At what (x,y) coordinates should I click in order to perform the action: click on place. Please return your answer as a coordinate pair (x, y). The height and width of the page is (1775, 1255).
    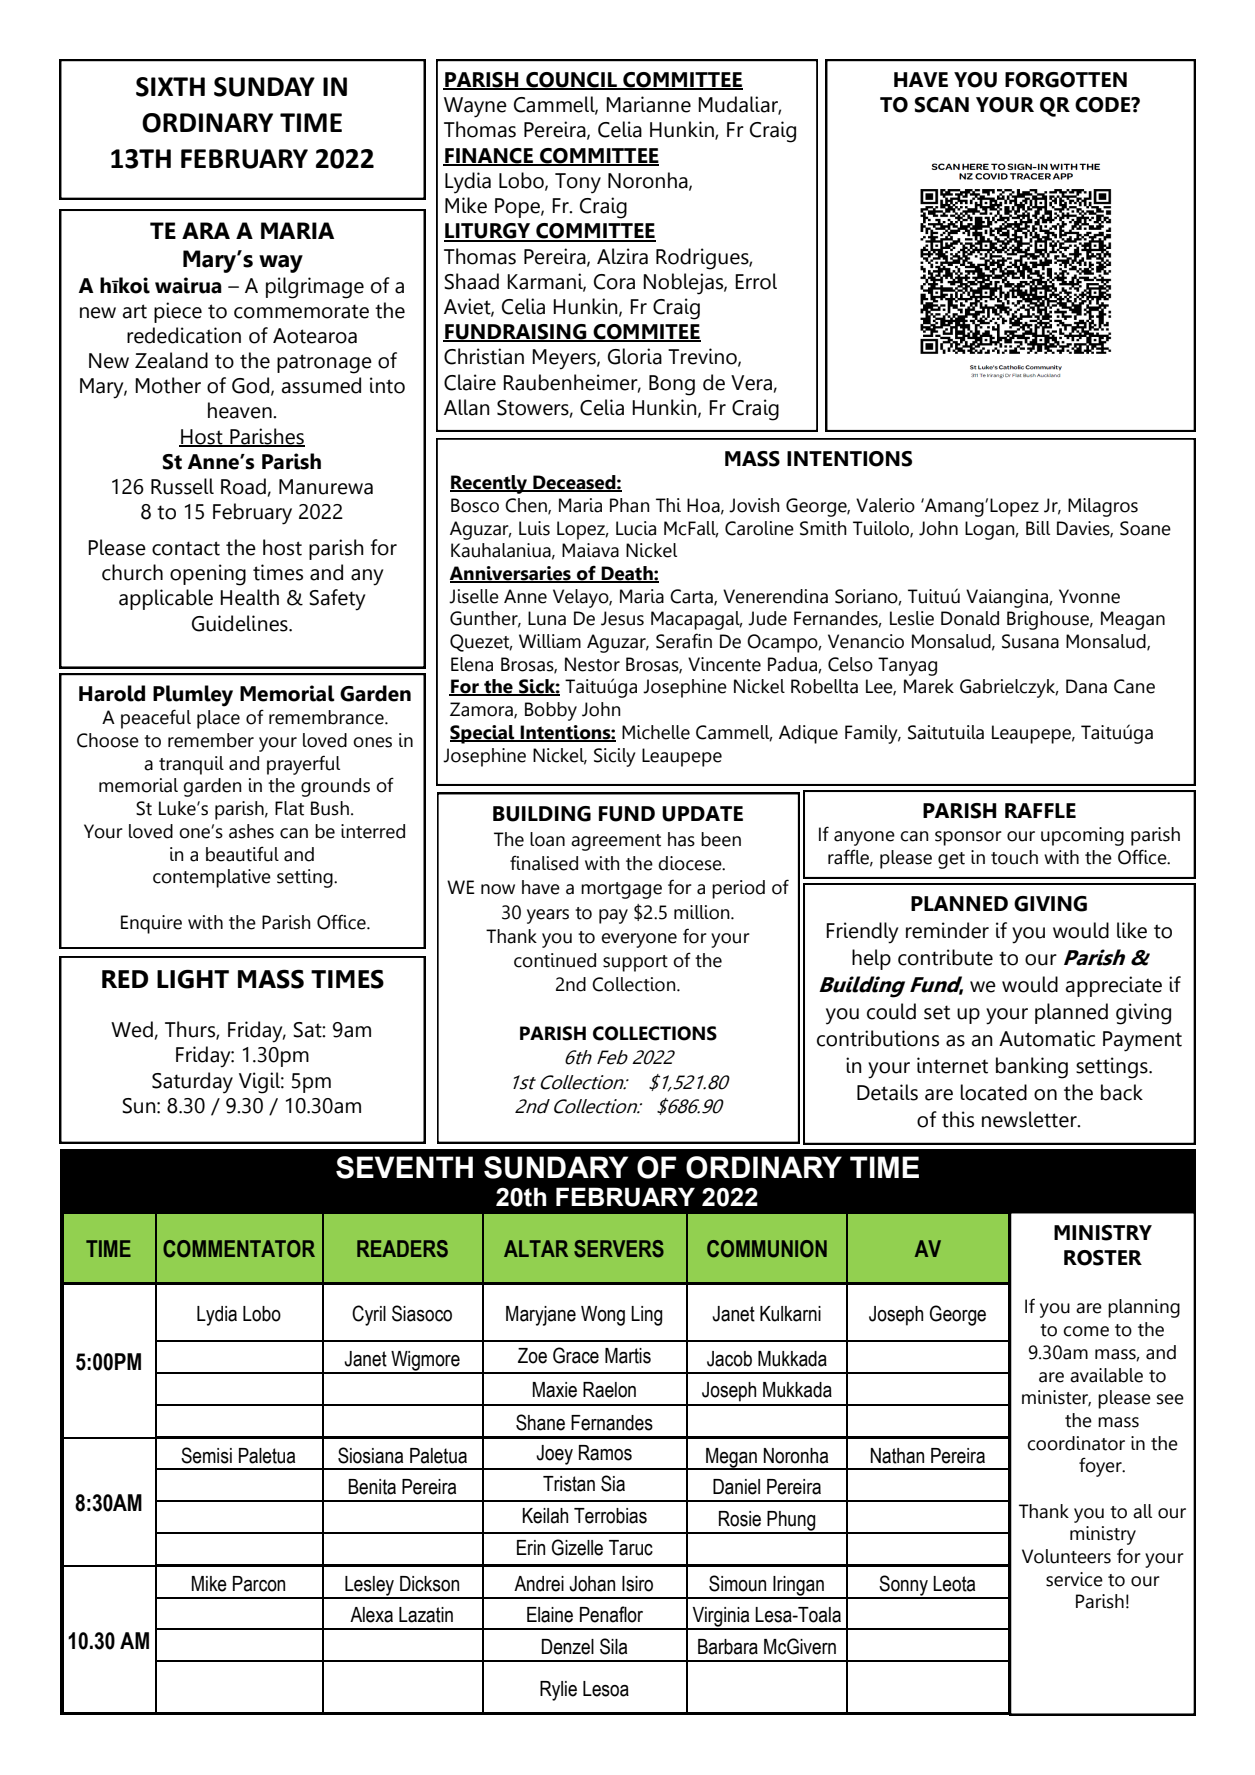
    Looking at the image, I should click on (218, 719).
